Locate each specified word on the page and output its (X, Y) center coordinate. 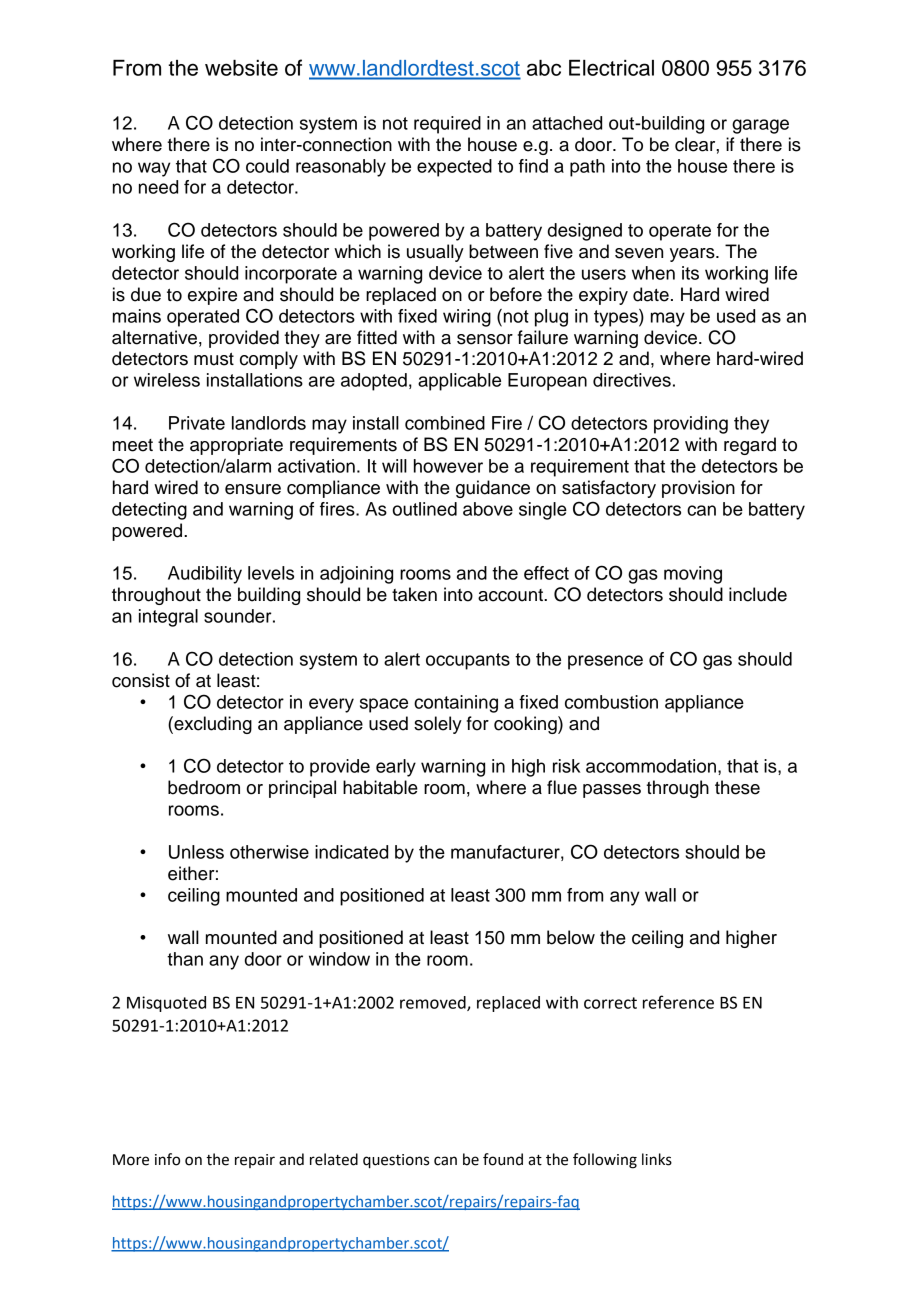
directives (632, 380)
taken (414, 594)
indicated (351, 852)
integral (168, 618)
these (737, 787)
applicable (459, 382)
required (447, 125)
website (241, 68)
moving (693, 575)
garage (760, 126)
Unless (196, 852)
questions (396, 1161)
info (167, 1159)
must (214, 359)
